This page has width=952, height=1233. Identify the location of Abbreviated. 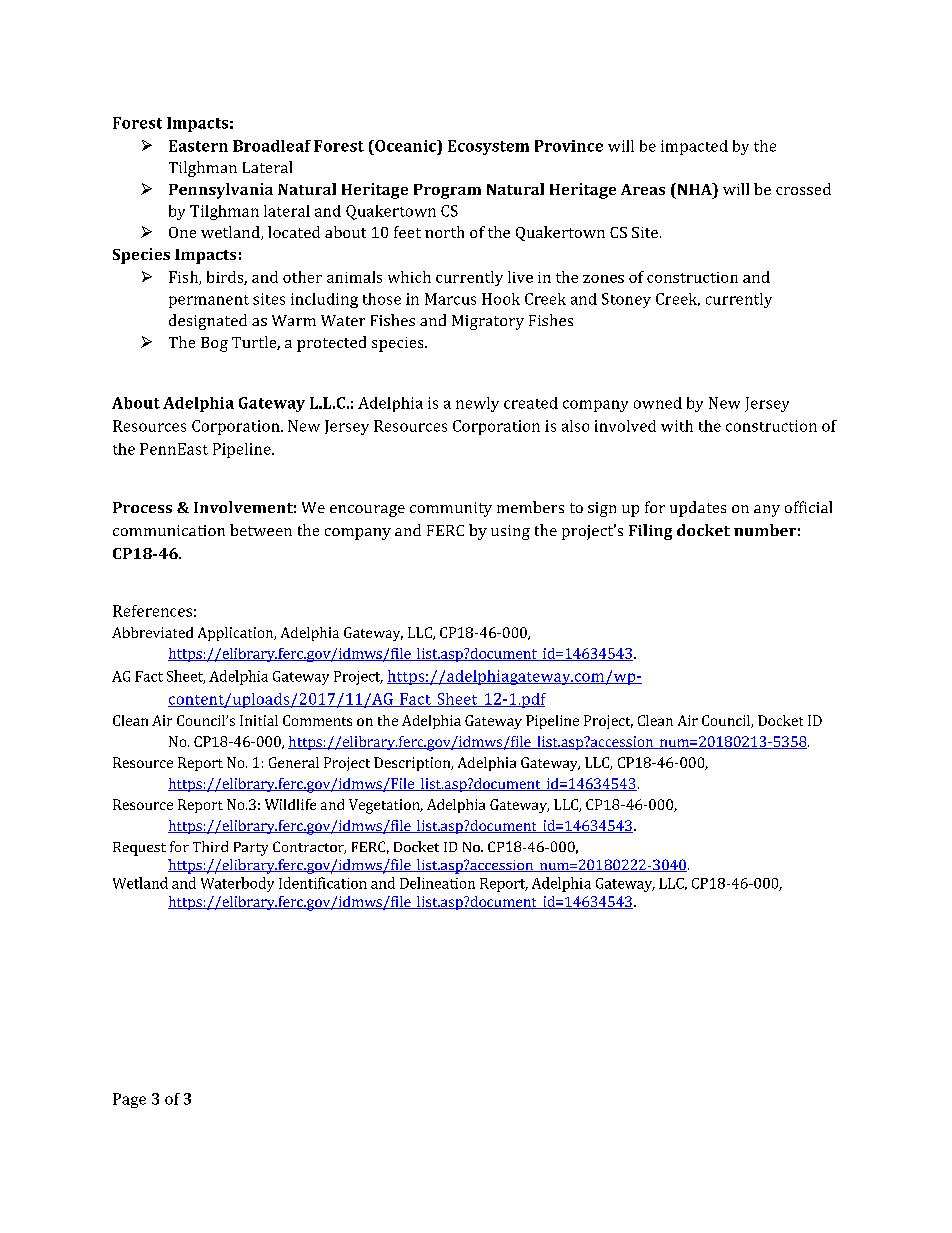
(152, 632).
